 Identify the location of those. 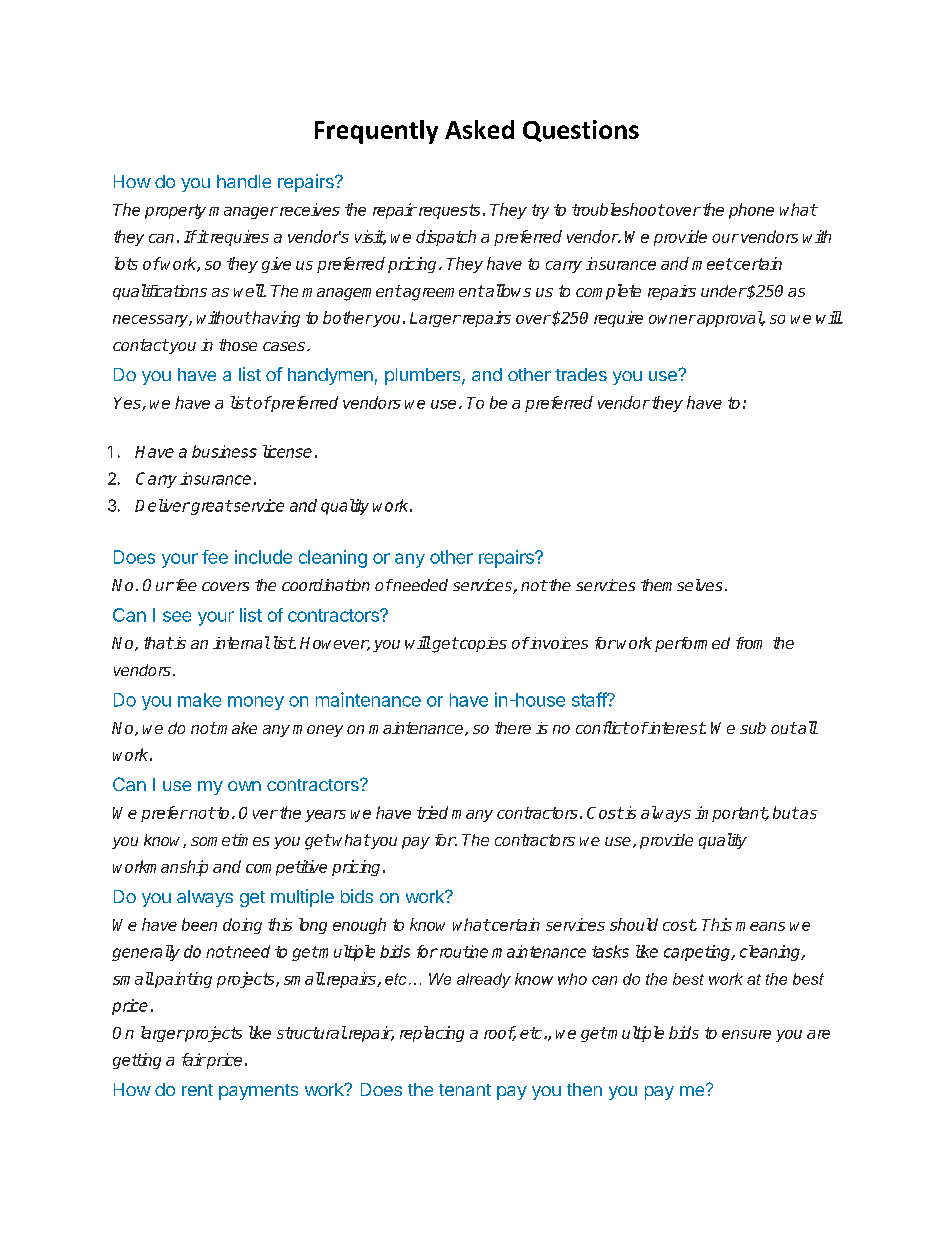
(238, 345).
